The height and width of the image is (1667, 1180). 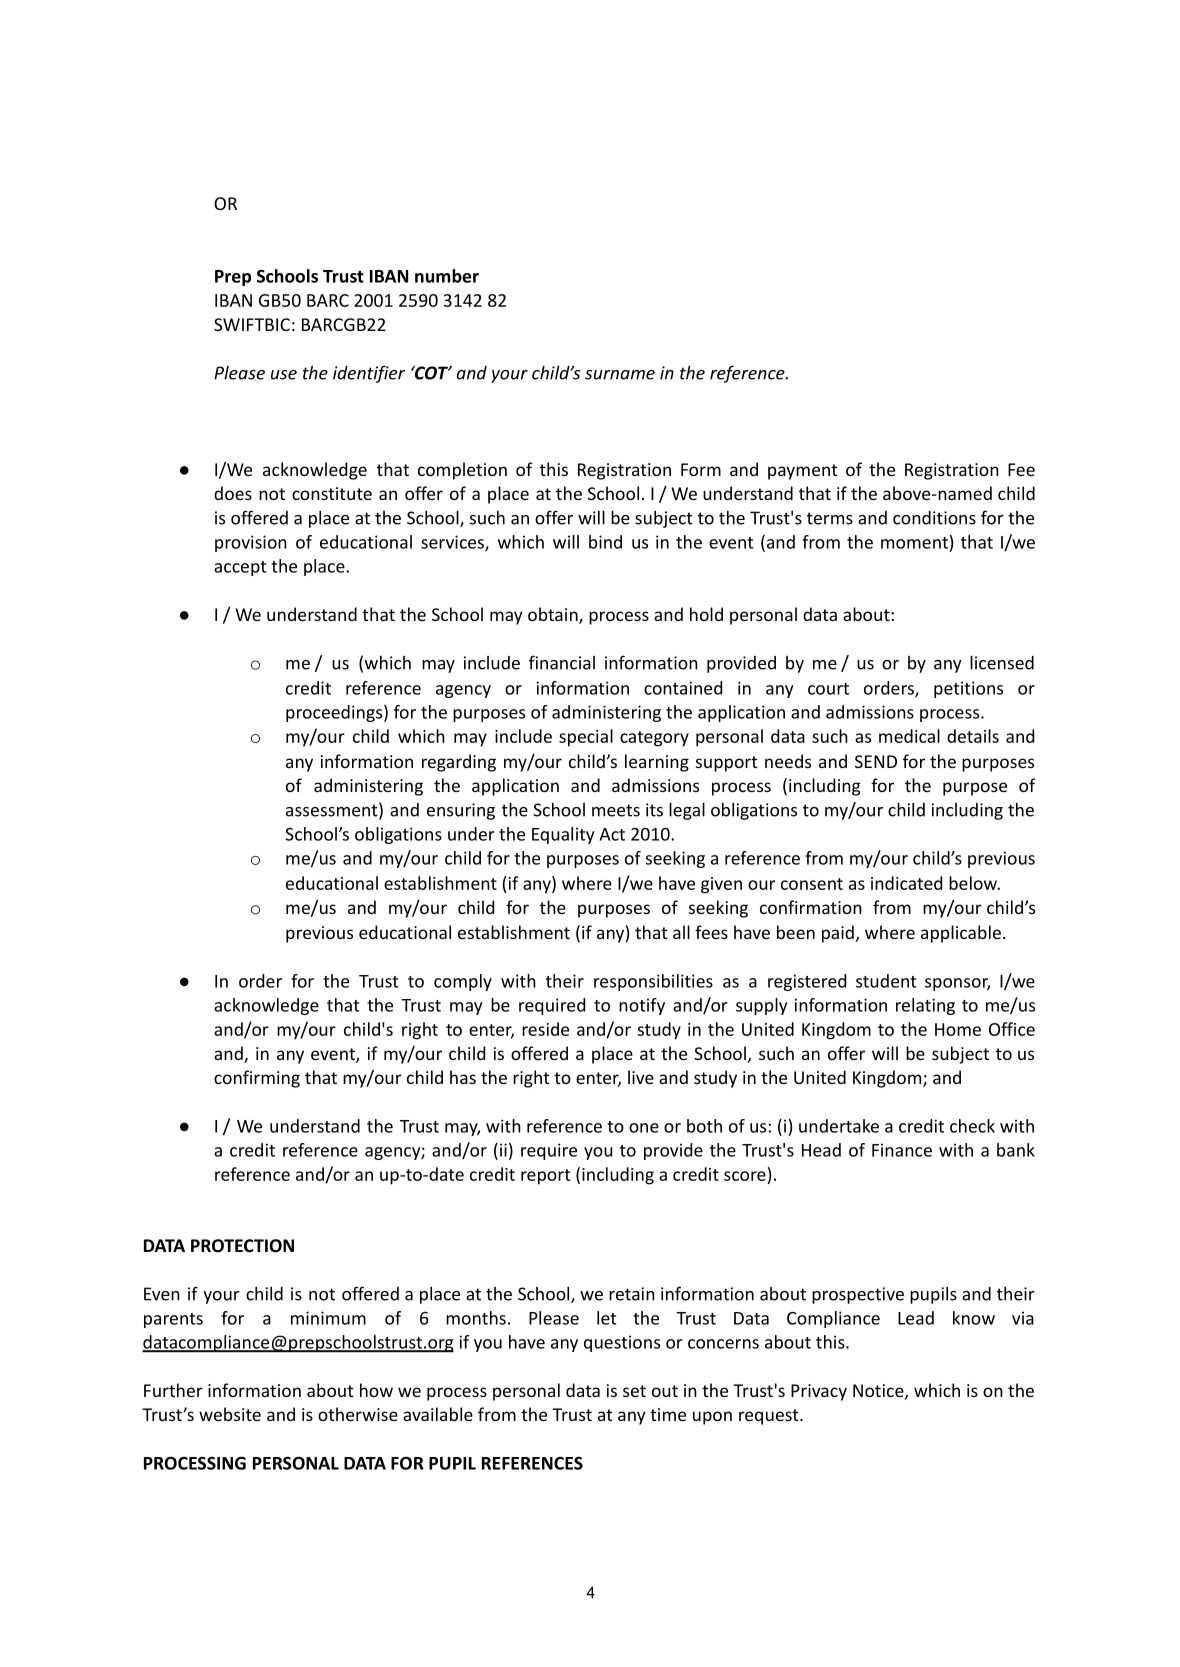 I want to click on bind, so click(x=605, y=542).
